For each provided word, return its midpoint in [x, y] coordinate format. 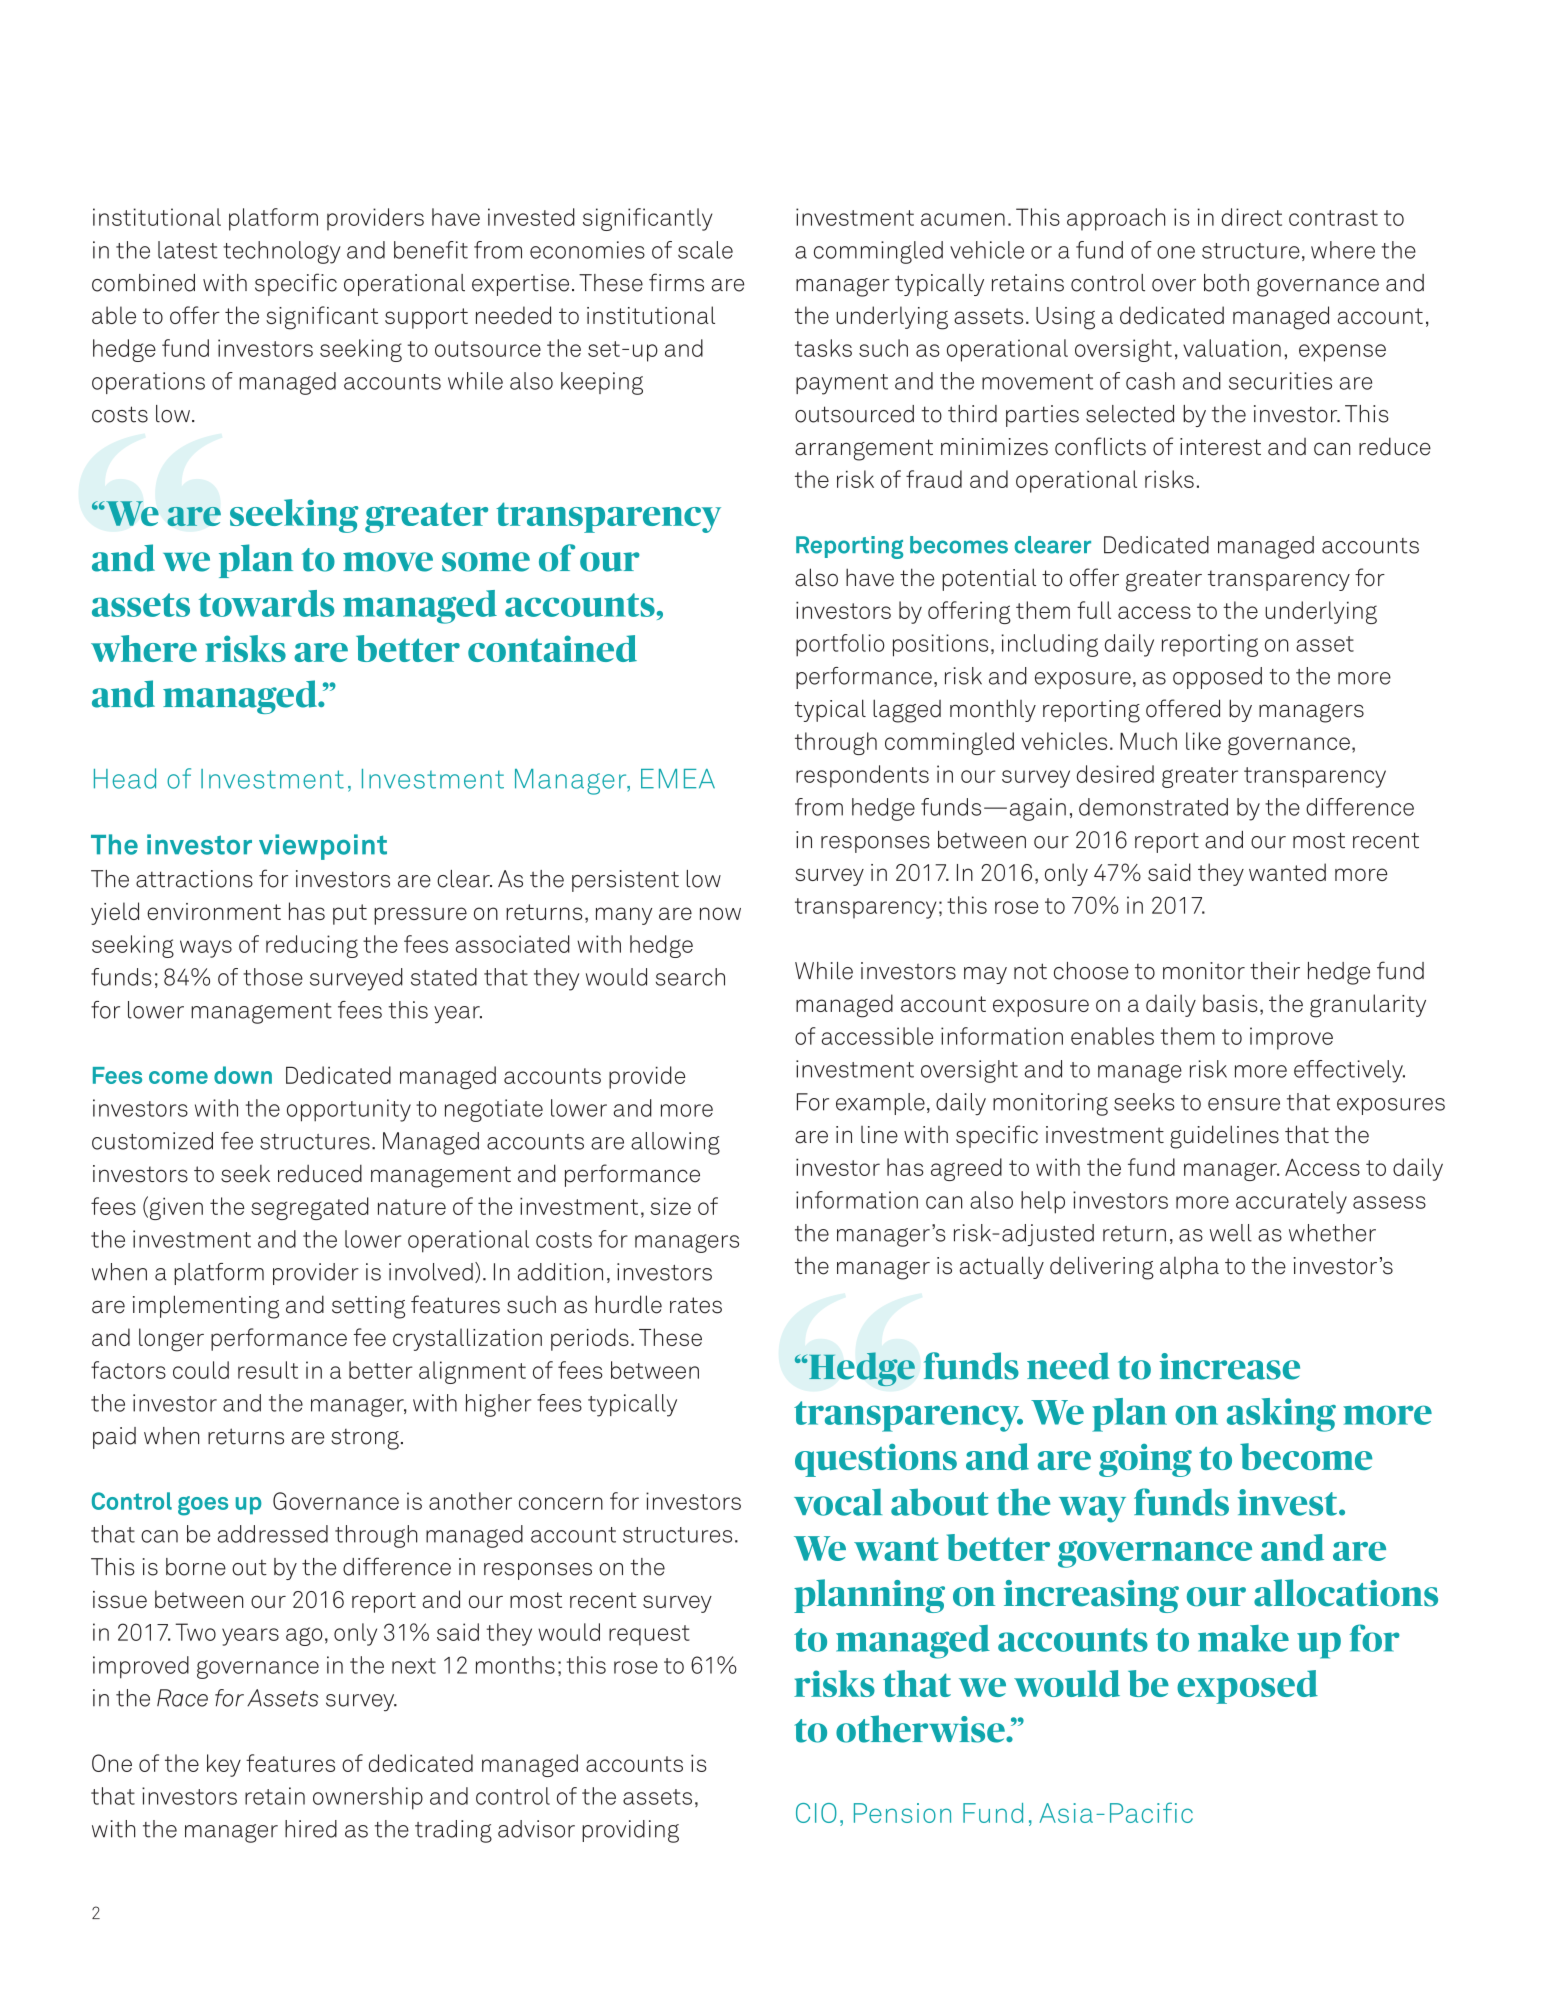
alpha [1189, 1267]
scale [705, 250]
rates [696, 1305]
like [1203, 741]
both [1226, 283]
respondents [862, 776]
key [224, 1765]
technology [282, 252]
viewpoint [323, 847]
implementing [206, 1307]
